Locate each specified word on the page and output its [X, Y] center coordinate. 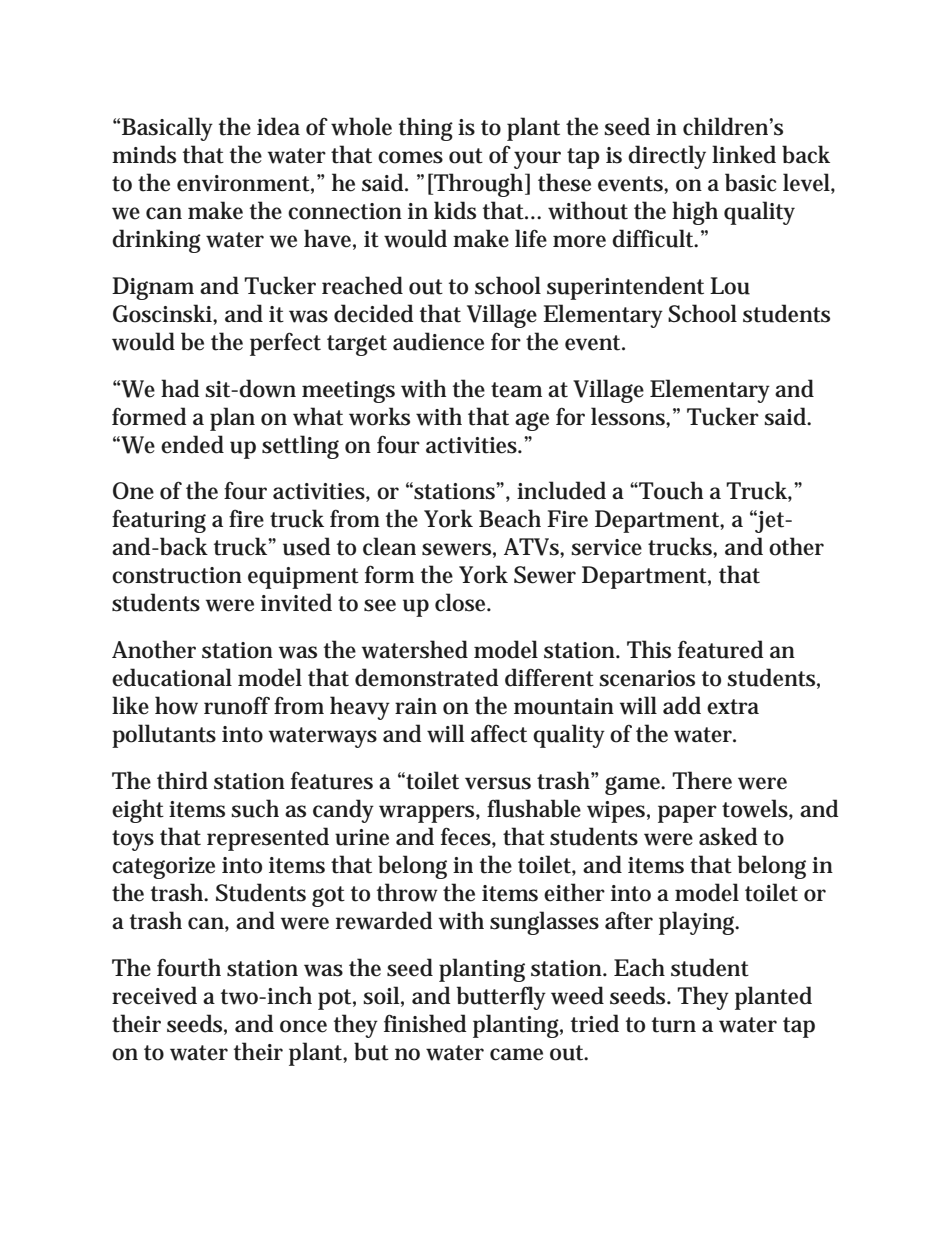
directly [667, 157]
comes [410, 157]
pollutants [164, 736]
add [682, 705]
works [379, 416]
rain [416, 706]
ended [192, 444]
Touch [670, 490]
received [154, 995]
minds [144, 154]
